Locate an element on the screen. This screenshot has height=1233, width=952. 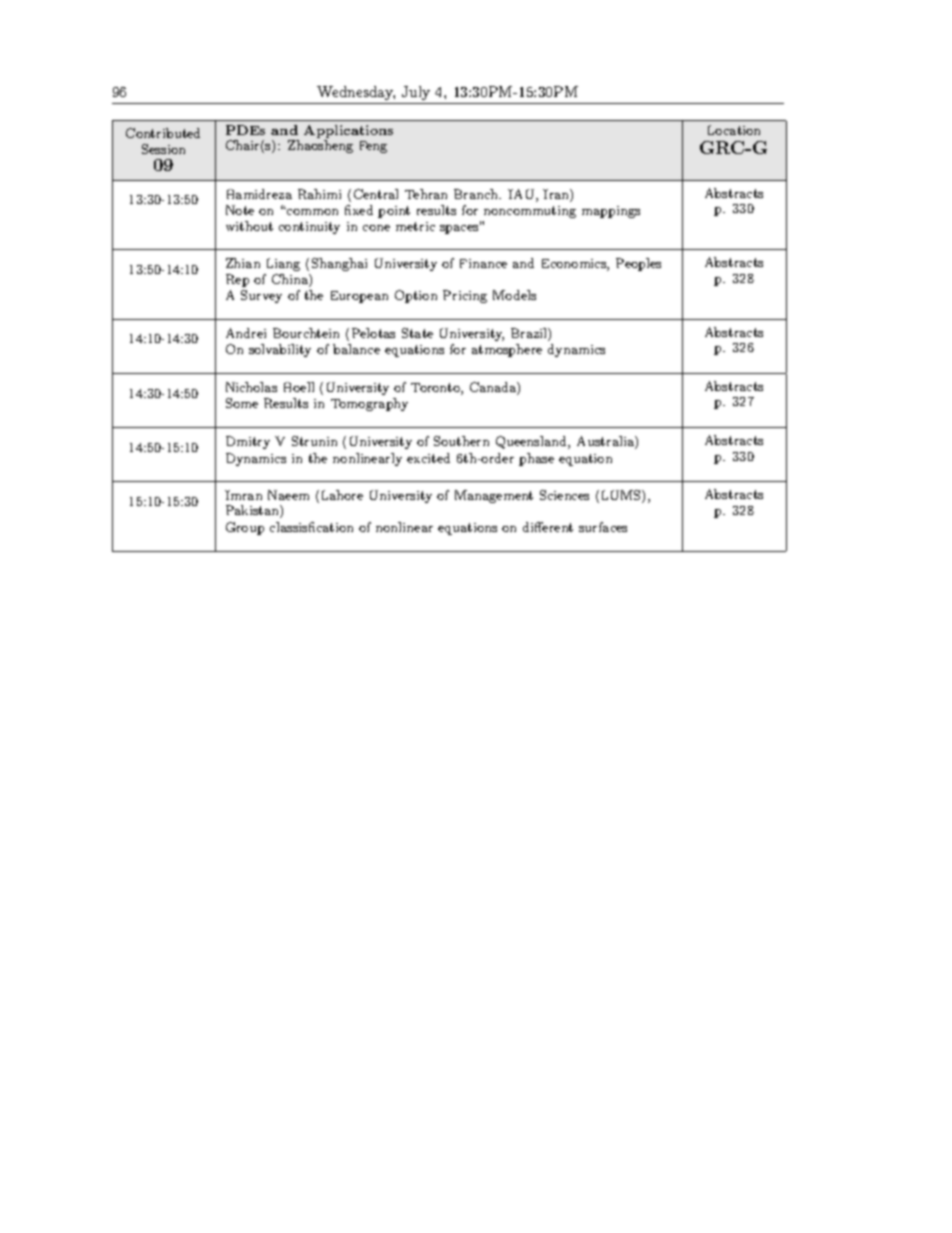
July is located at coordinates (416, 93).
